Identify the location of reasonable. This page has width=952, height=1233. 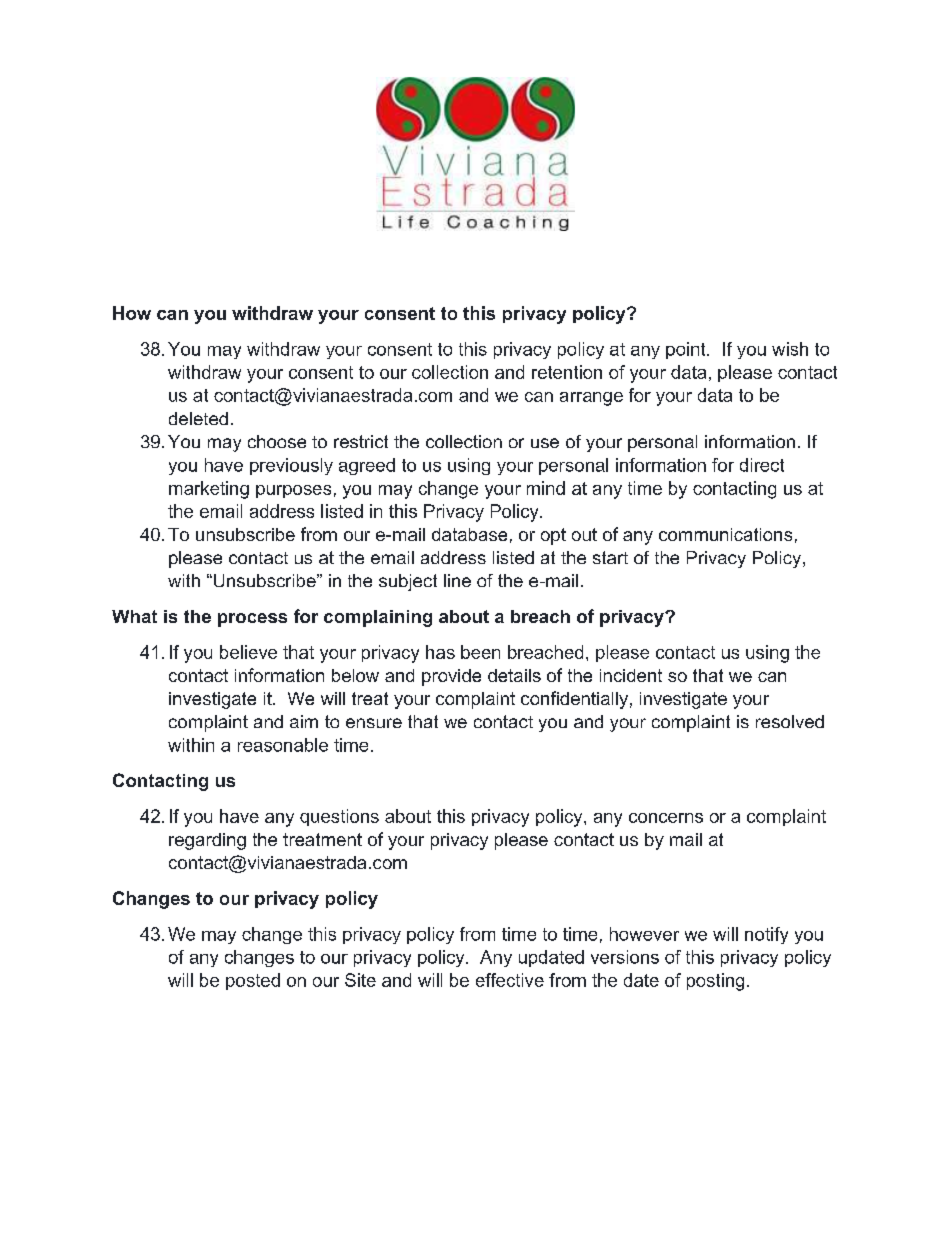
(283, 745).
